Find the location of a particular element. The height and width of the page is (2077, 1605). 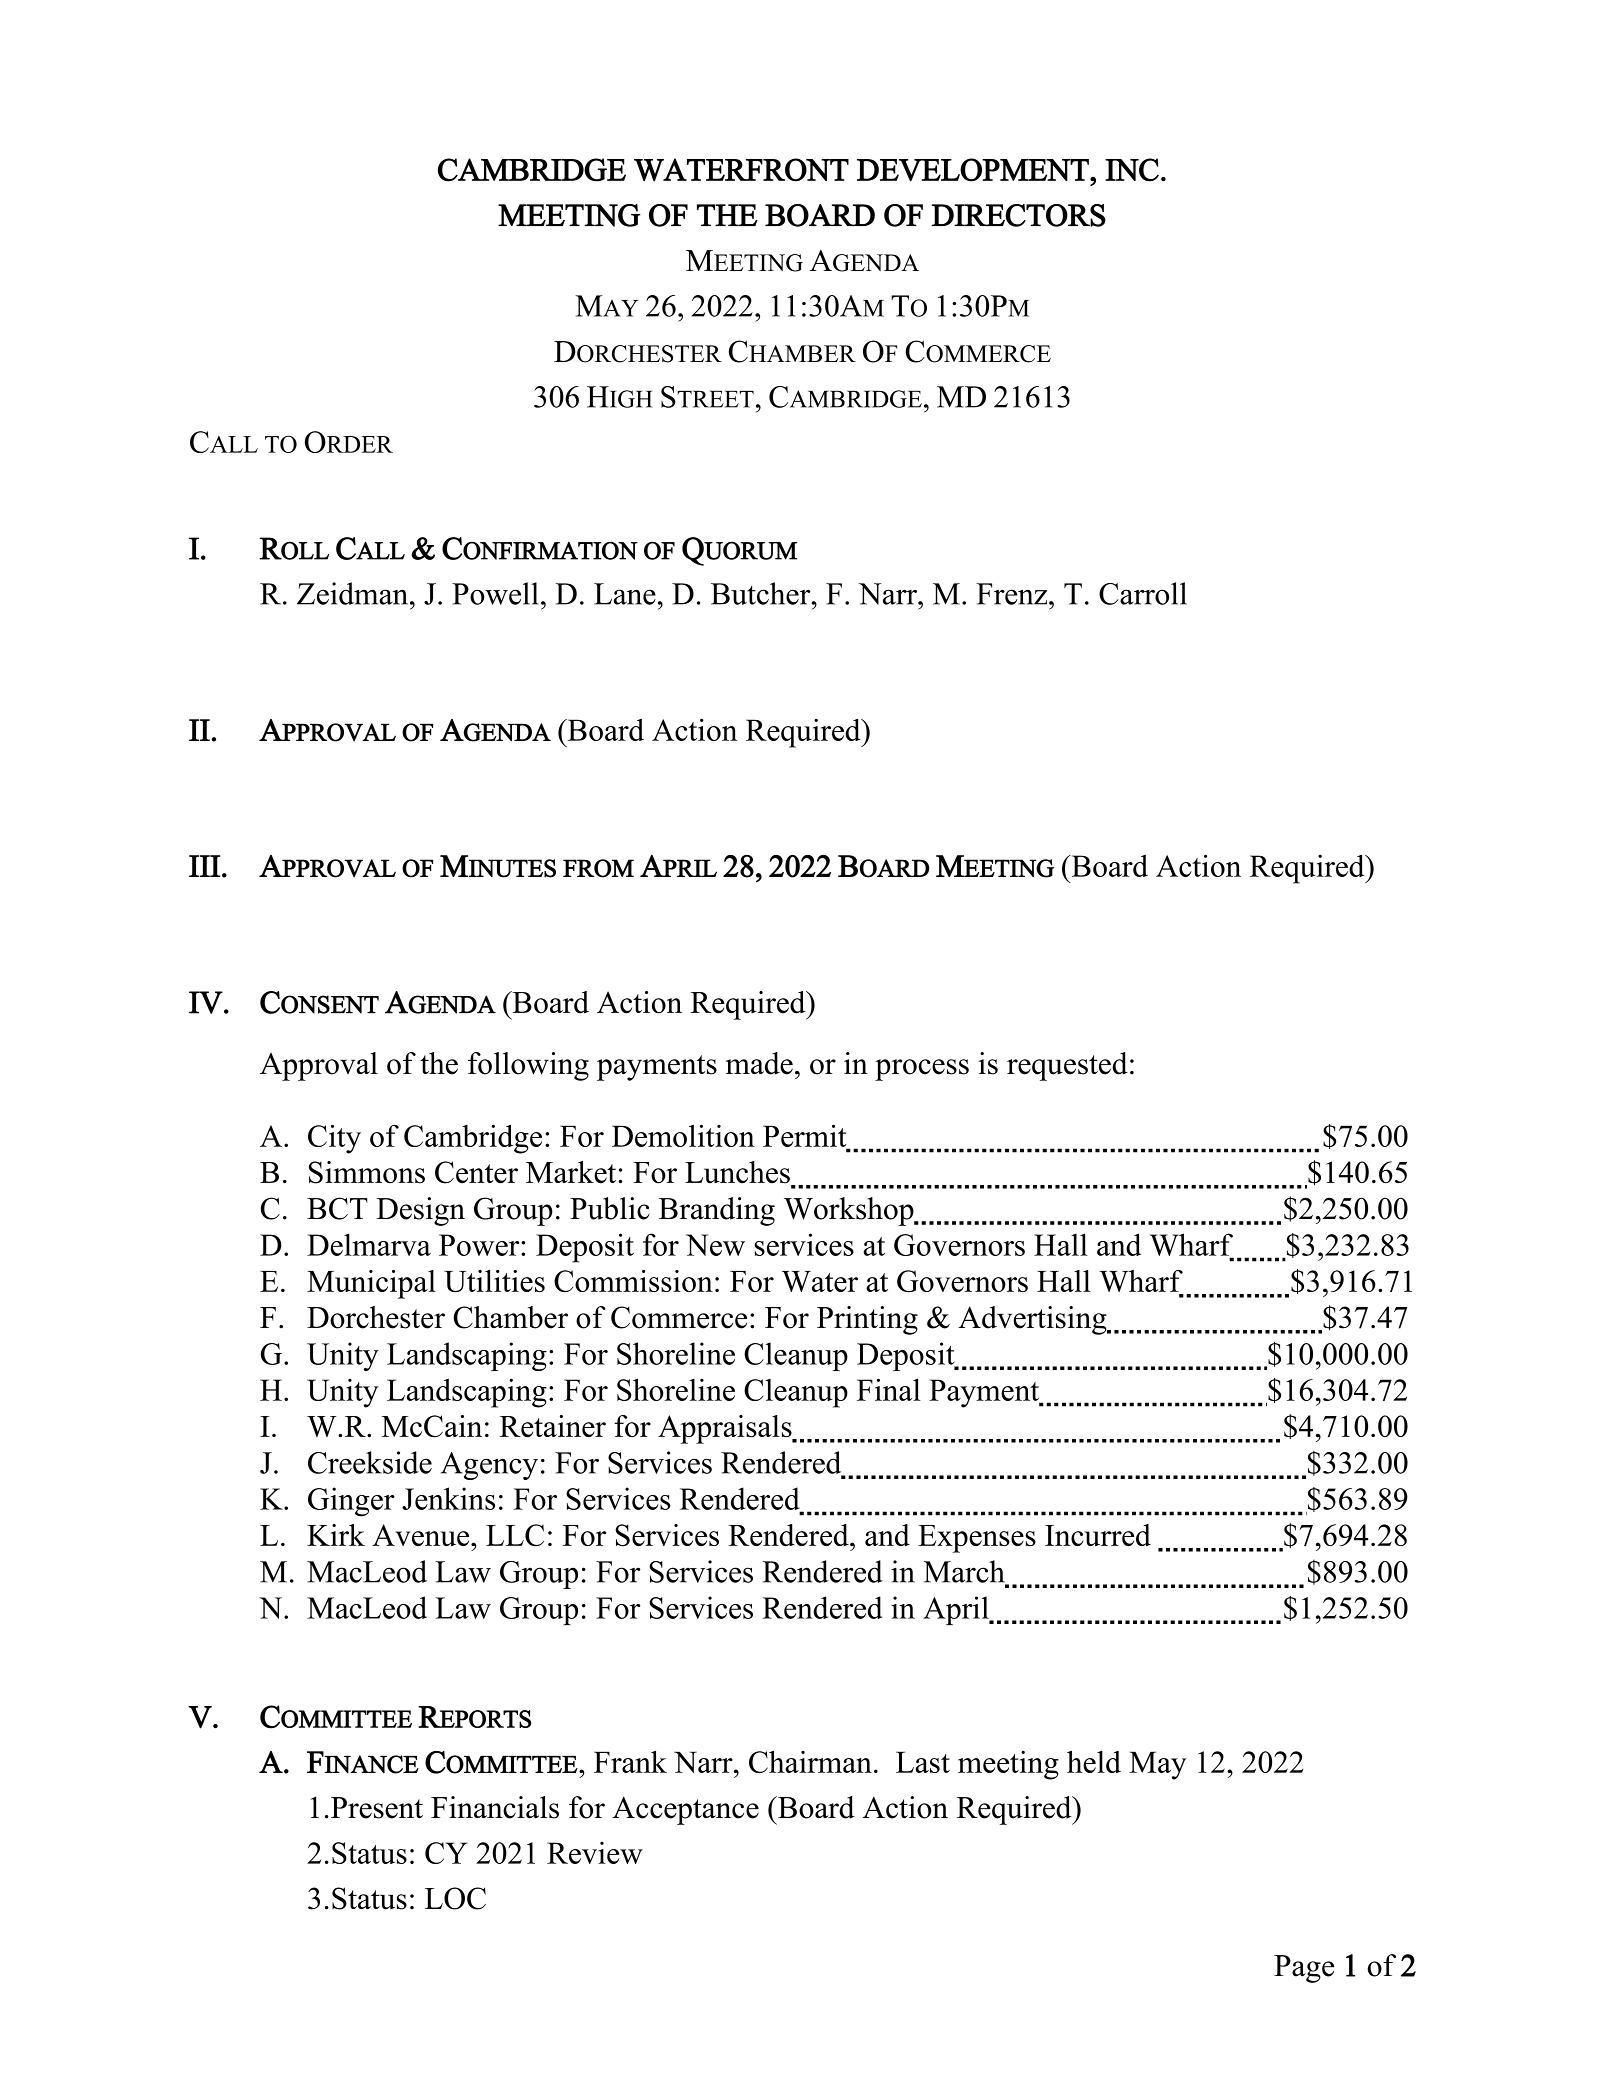

Page is located at coordinates (1304, 1969).
